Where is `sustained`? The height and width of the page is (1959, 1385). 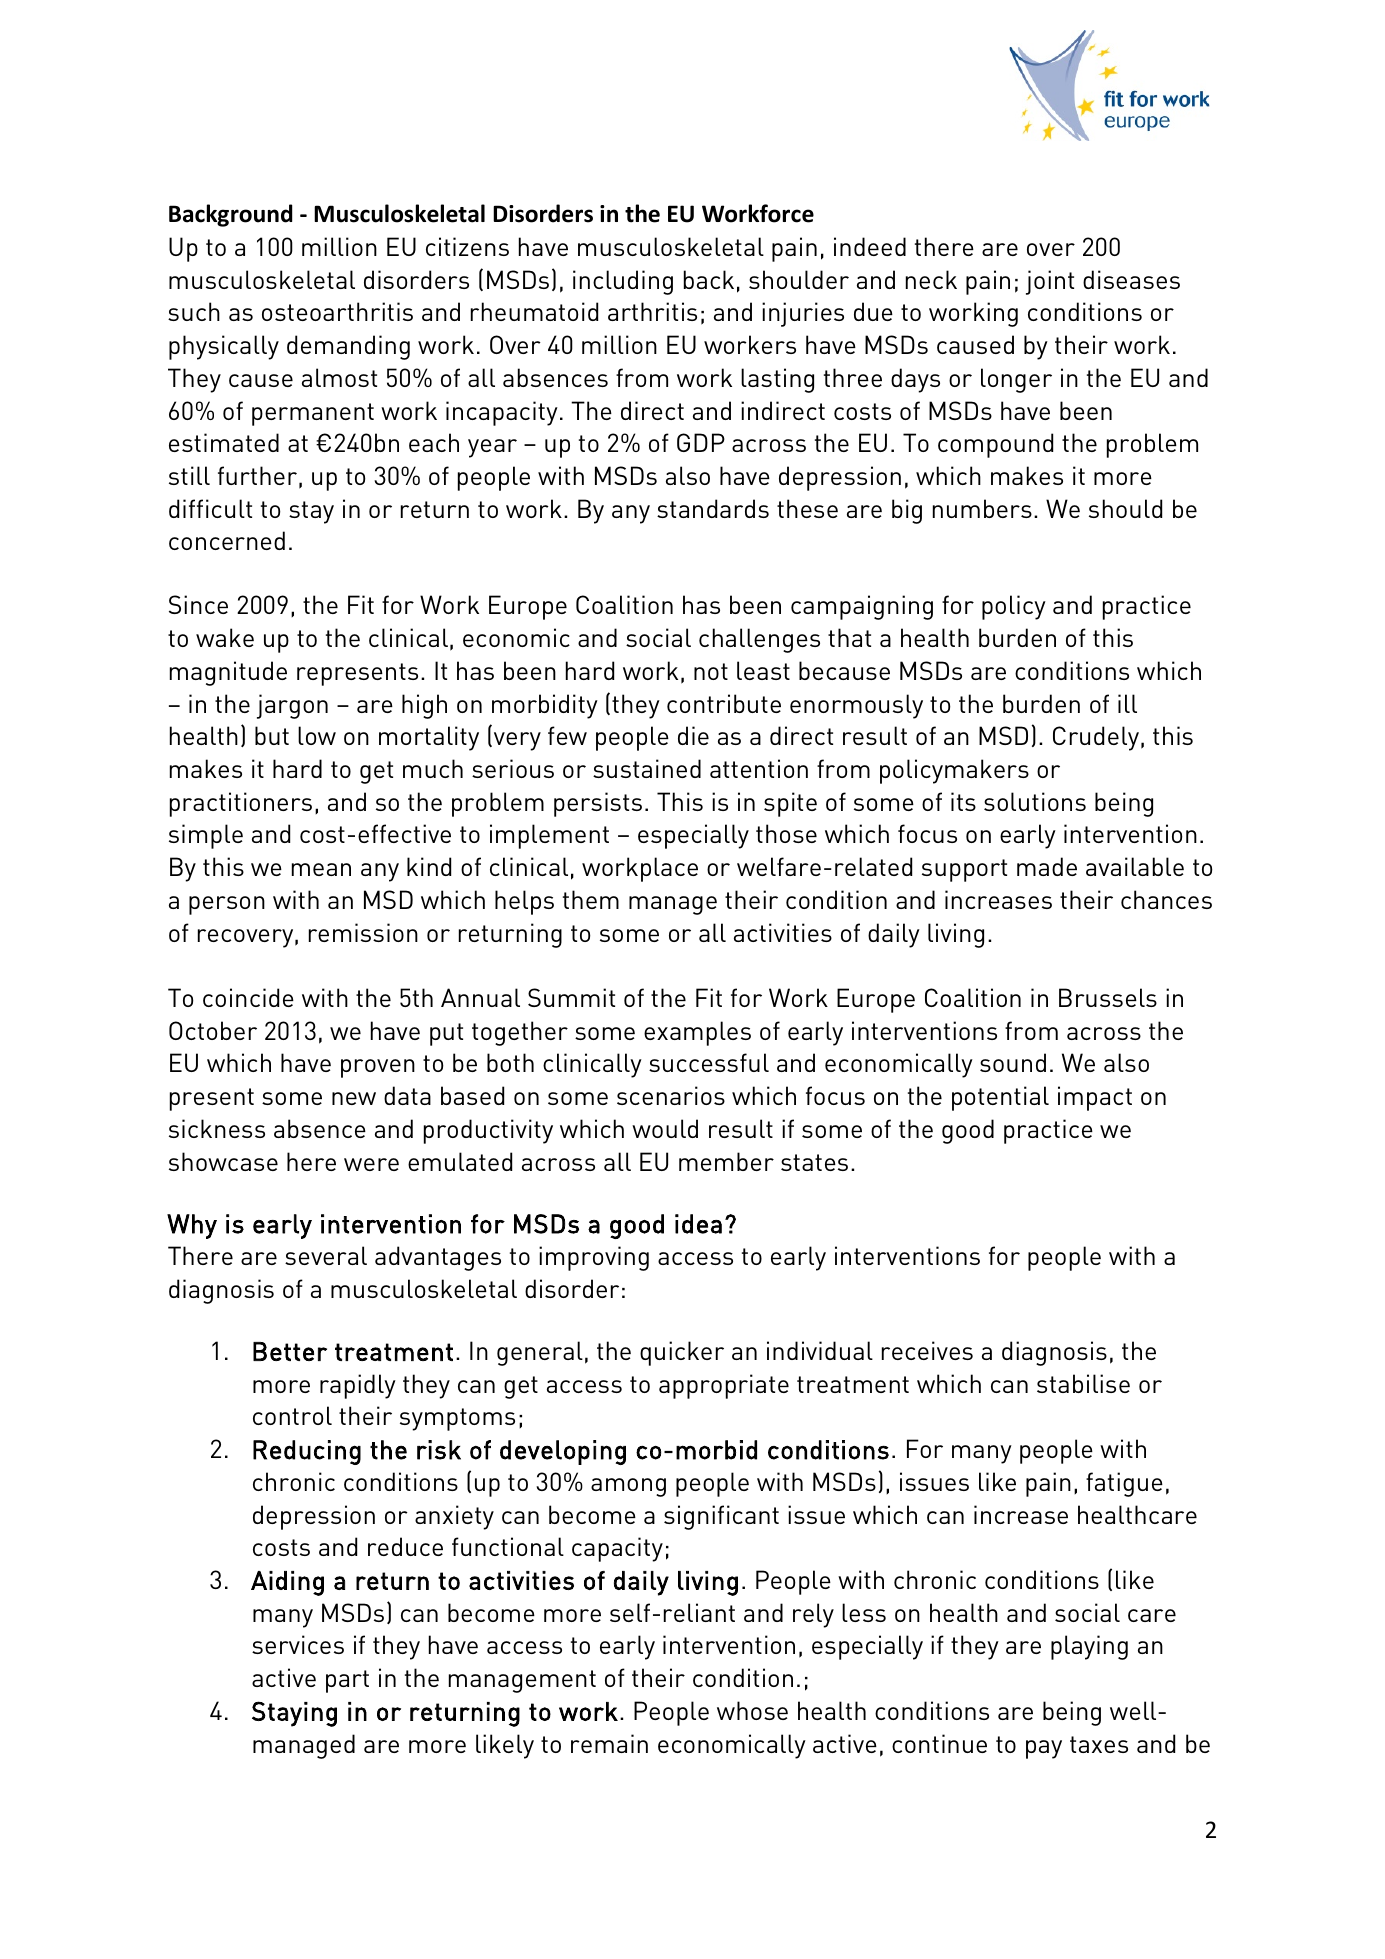
sustained is located at coordinates (647, 768).
